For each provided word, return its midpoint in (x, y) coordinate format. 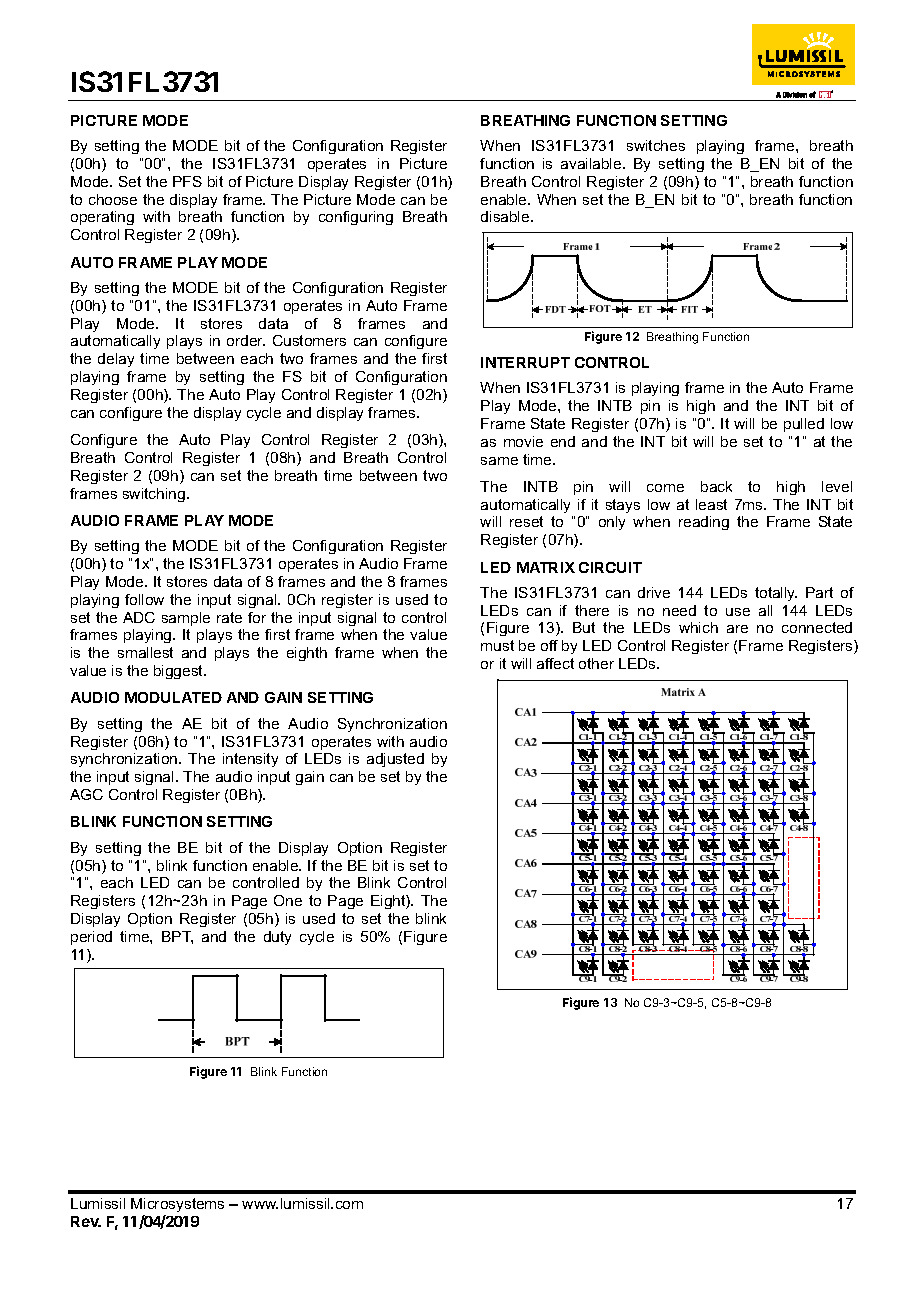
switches (656, 145)
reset (526, 521)
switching (154, 495)
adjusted (395, 760)
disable (506, 216)
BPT (177, 937)
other (596, 663)
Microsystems (177, 1205)
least (711, 504)
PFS (187, 181)
